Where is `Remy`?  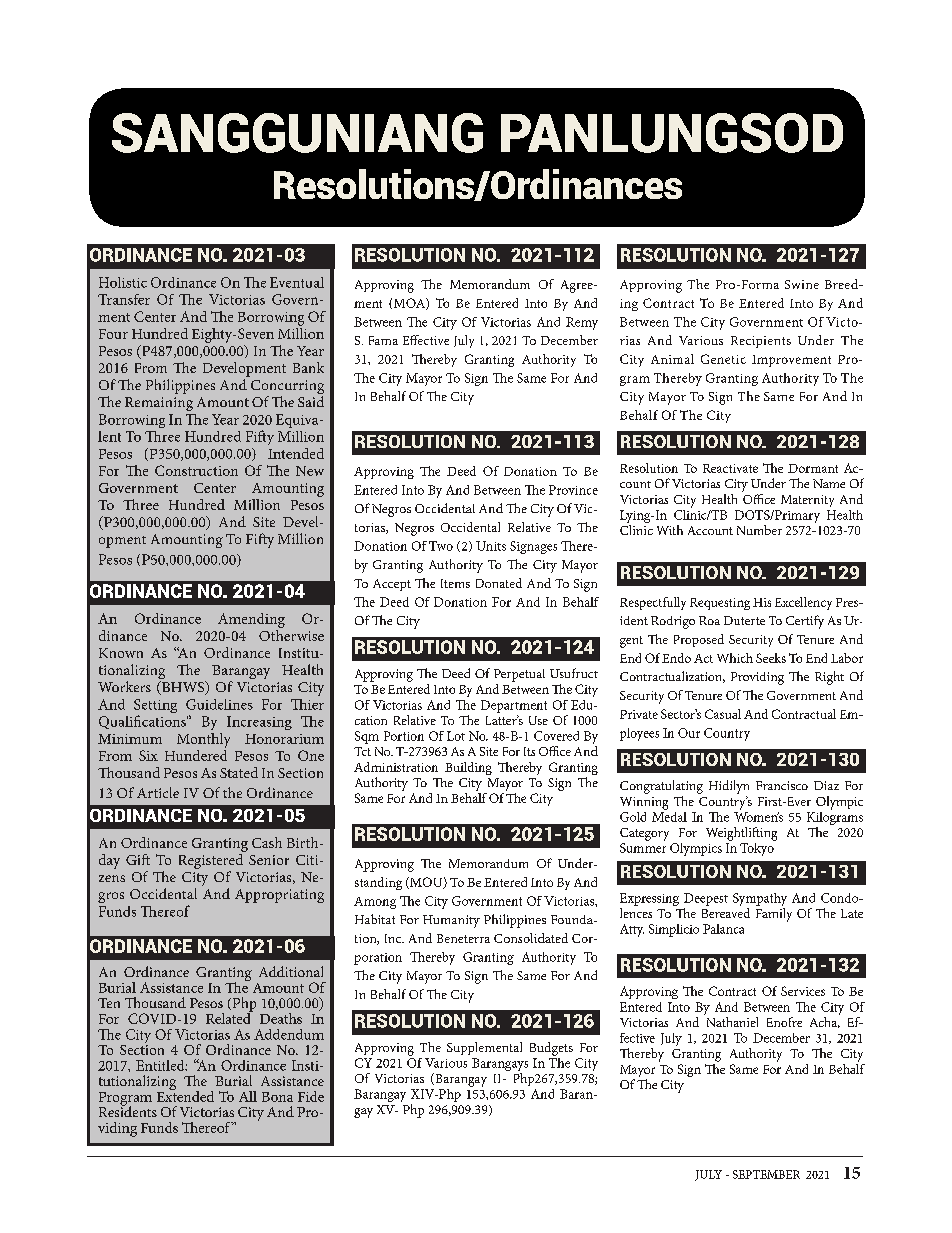 Remy is located at coordinates (582, 323).
